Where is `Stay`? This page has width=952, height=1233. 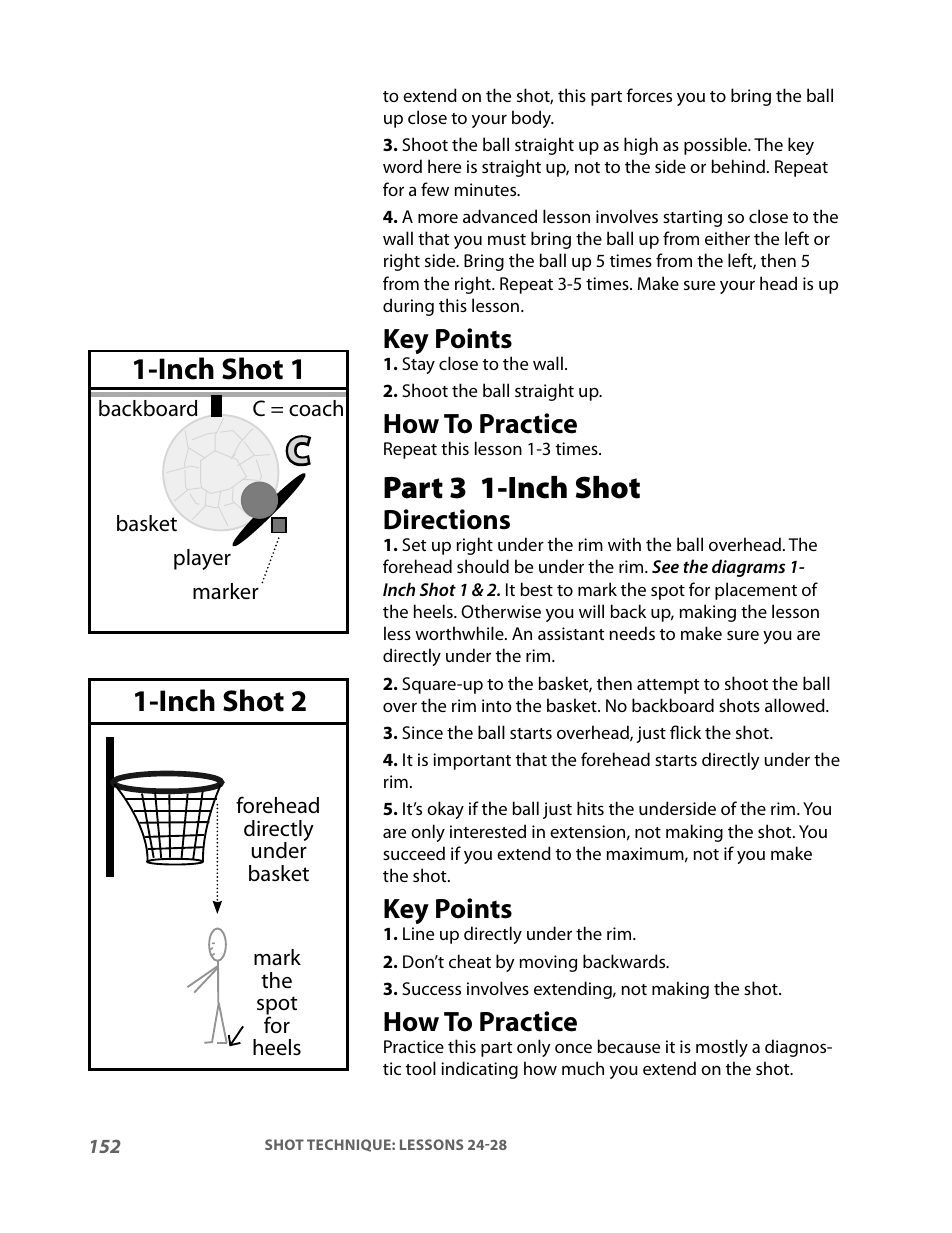 Stay is located at coordinates (418, 365).
